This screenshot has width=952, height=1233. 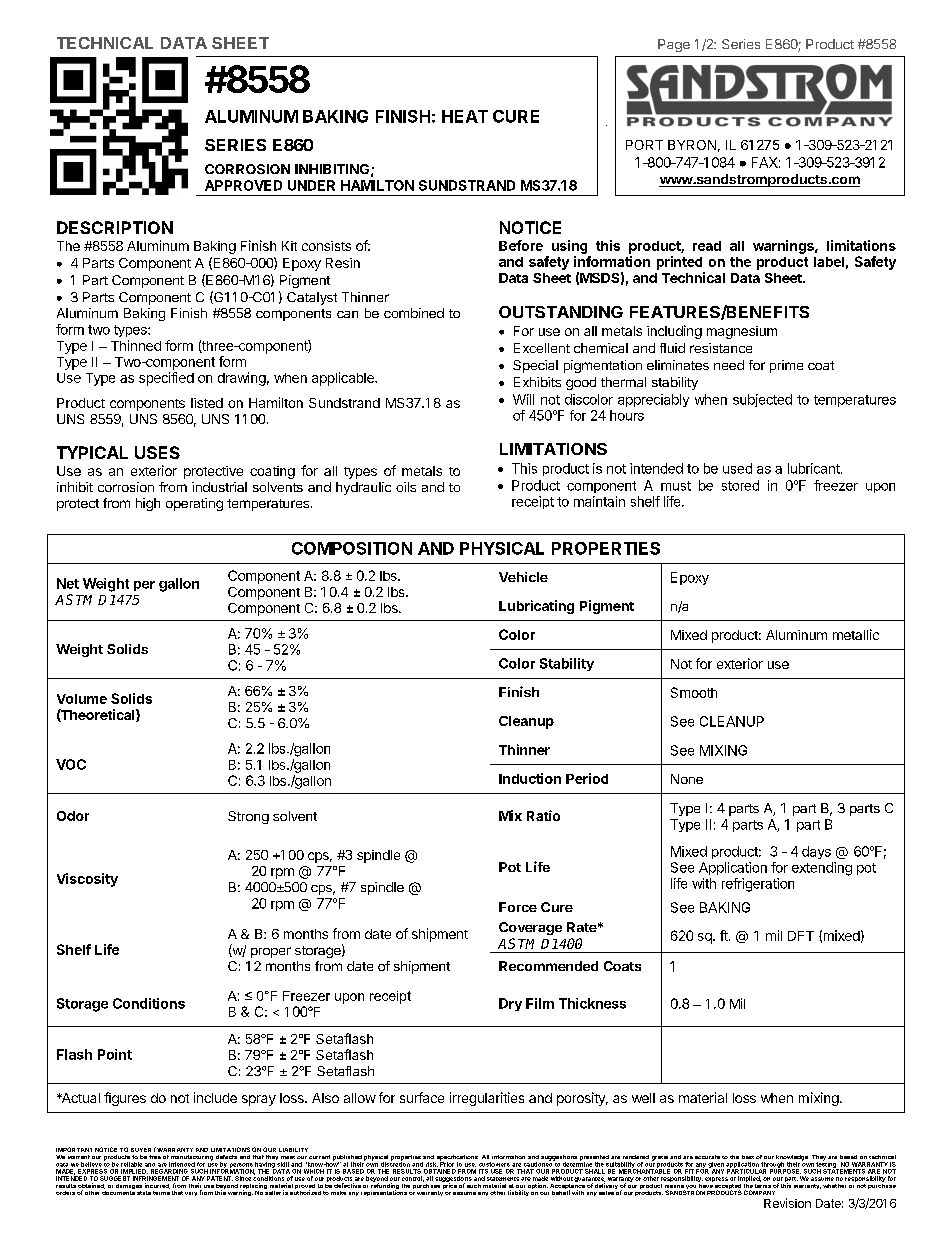 I want to click on Page, so click(x=674, y=45).
